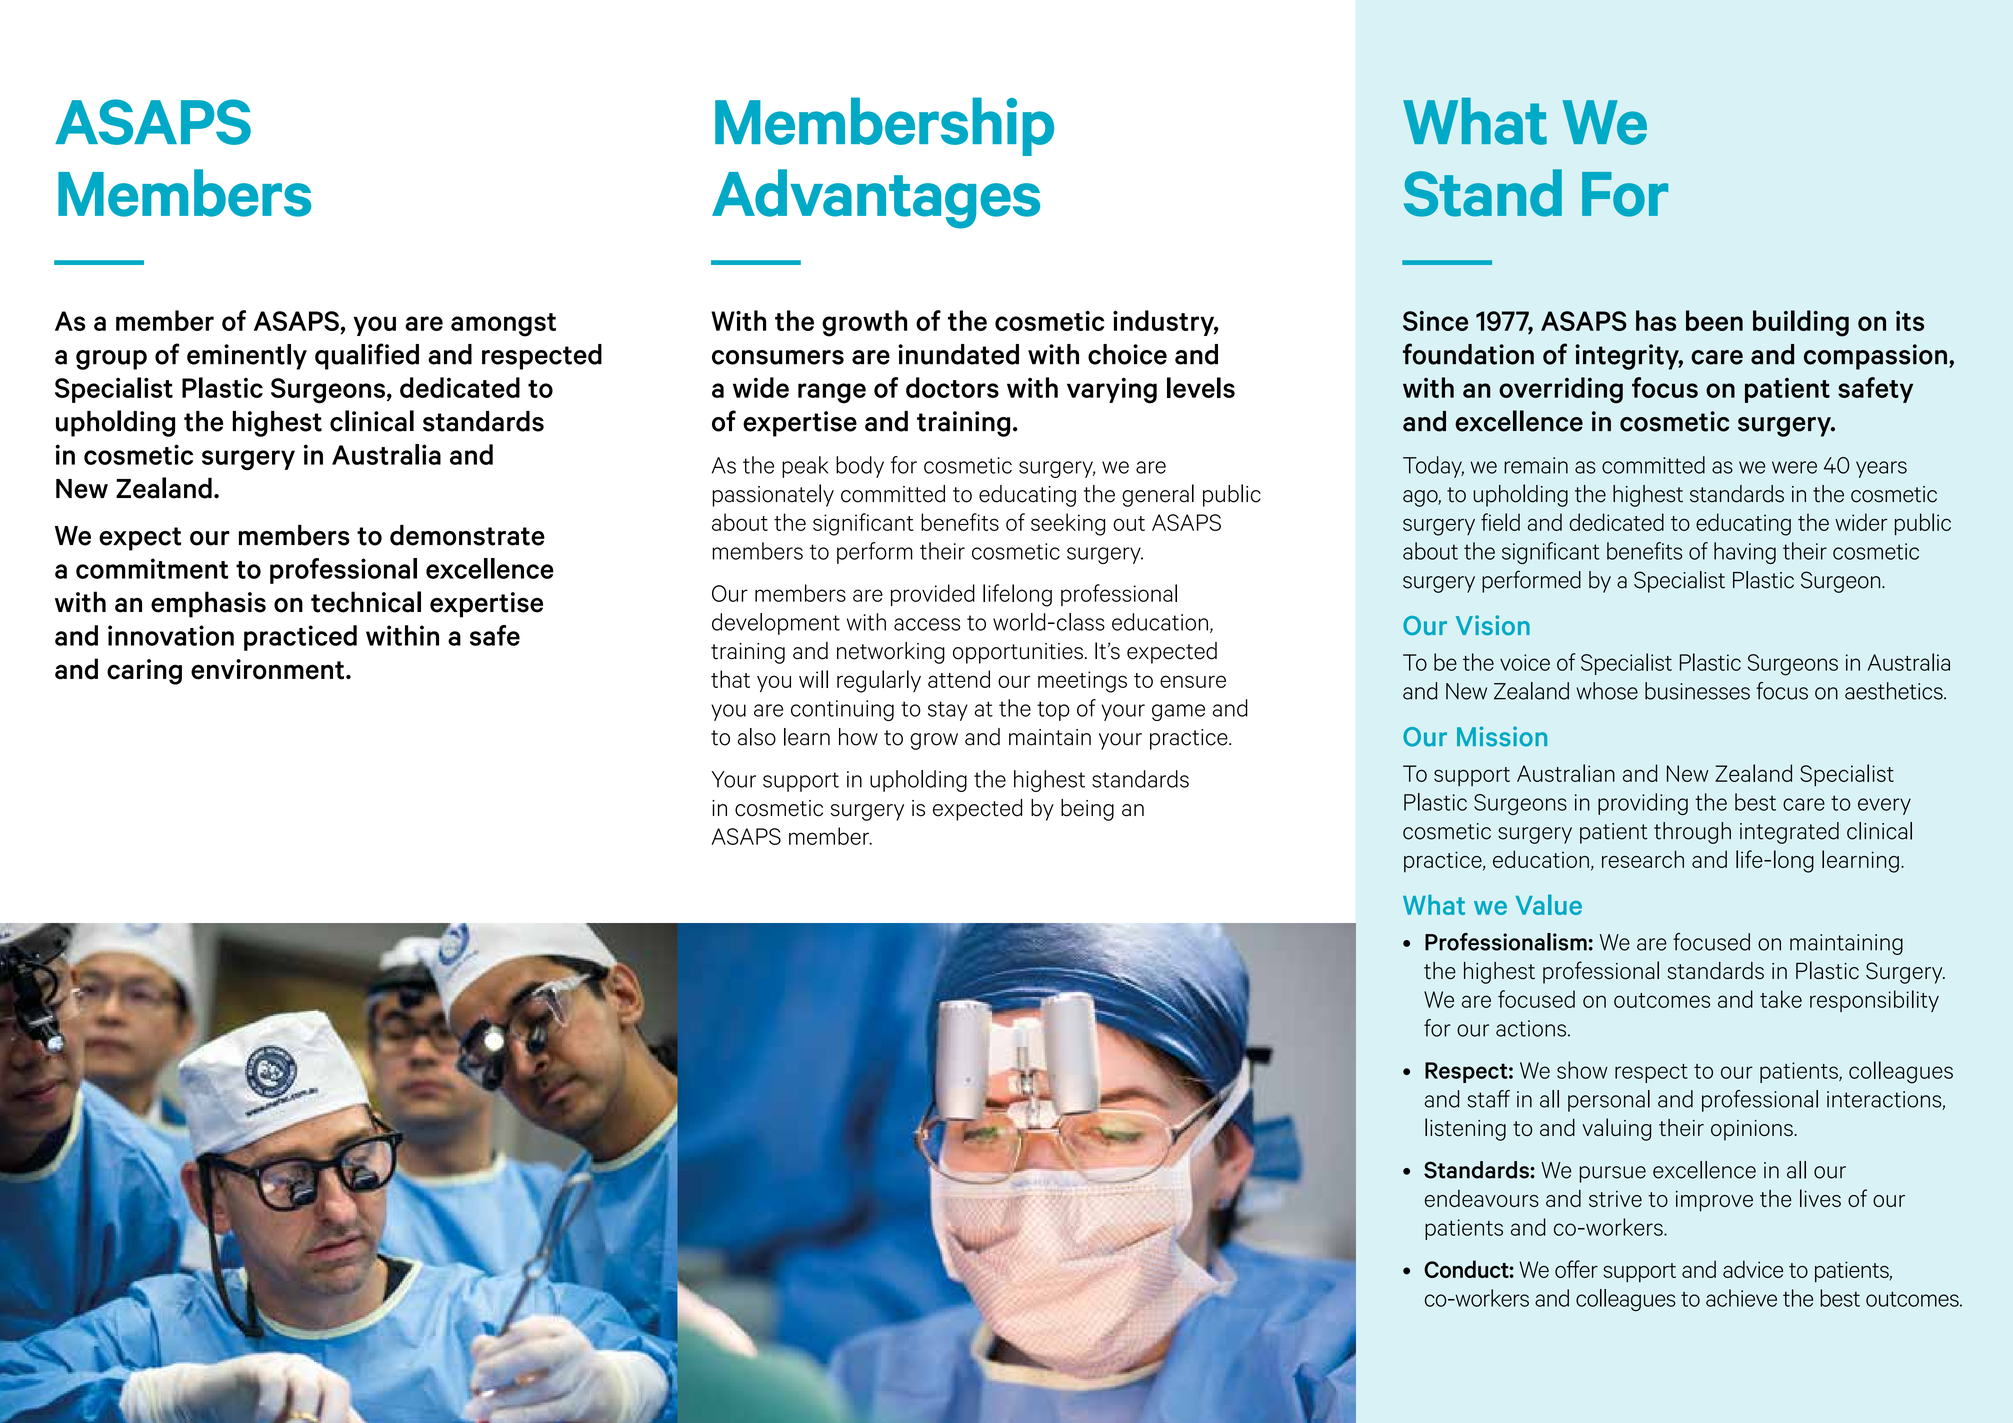 The image size is (2013, 1423). Describe the element at coordinates (1745, 553) in the document. I see `having` at that location.
